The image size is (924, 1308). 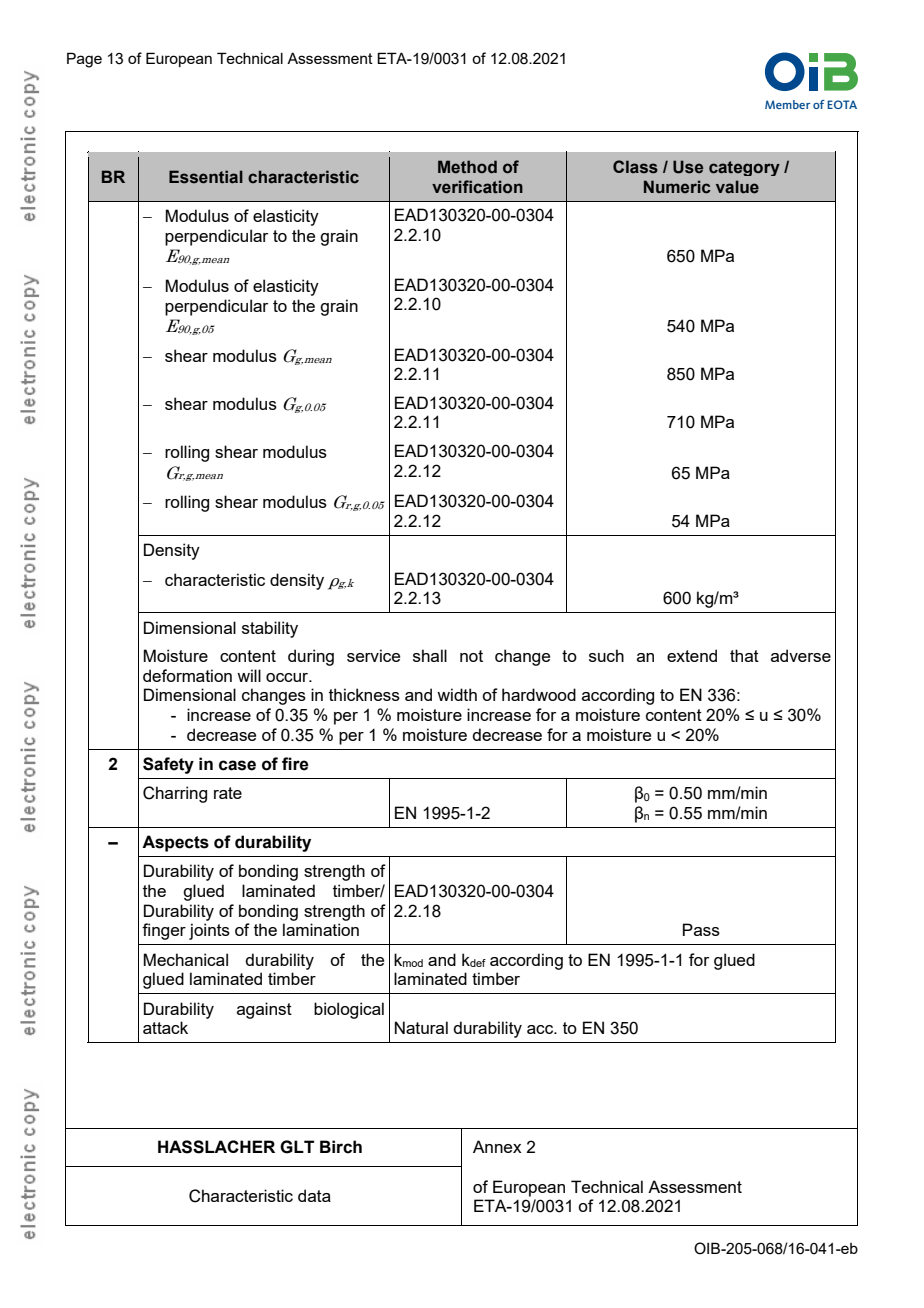 What do you see at coordinates (270, 629) in the screenshot?
I see `stability` at bounding box center [270, 629].
